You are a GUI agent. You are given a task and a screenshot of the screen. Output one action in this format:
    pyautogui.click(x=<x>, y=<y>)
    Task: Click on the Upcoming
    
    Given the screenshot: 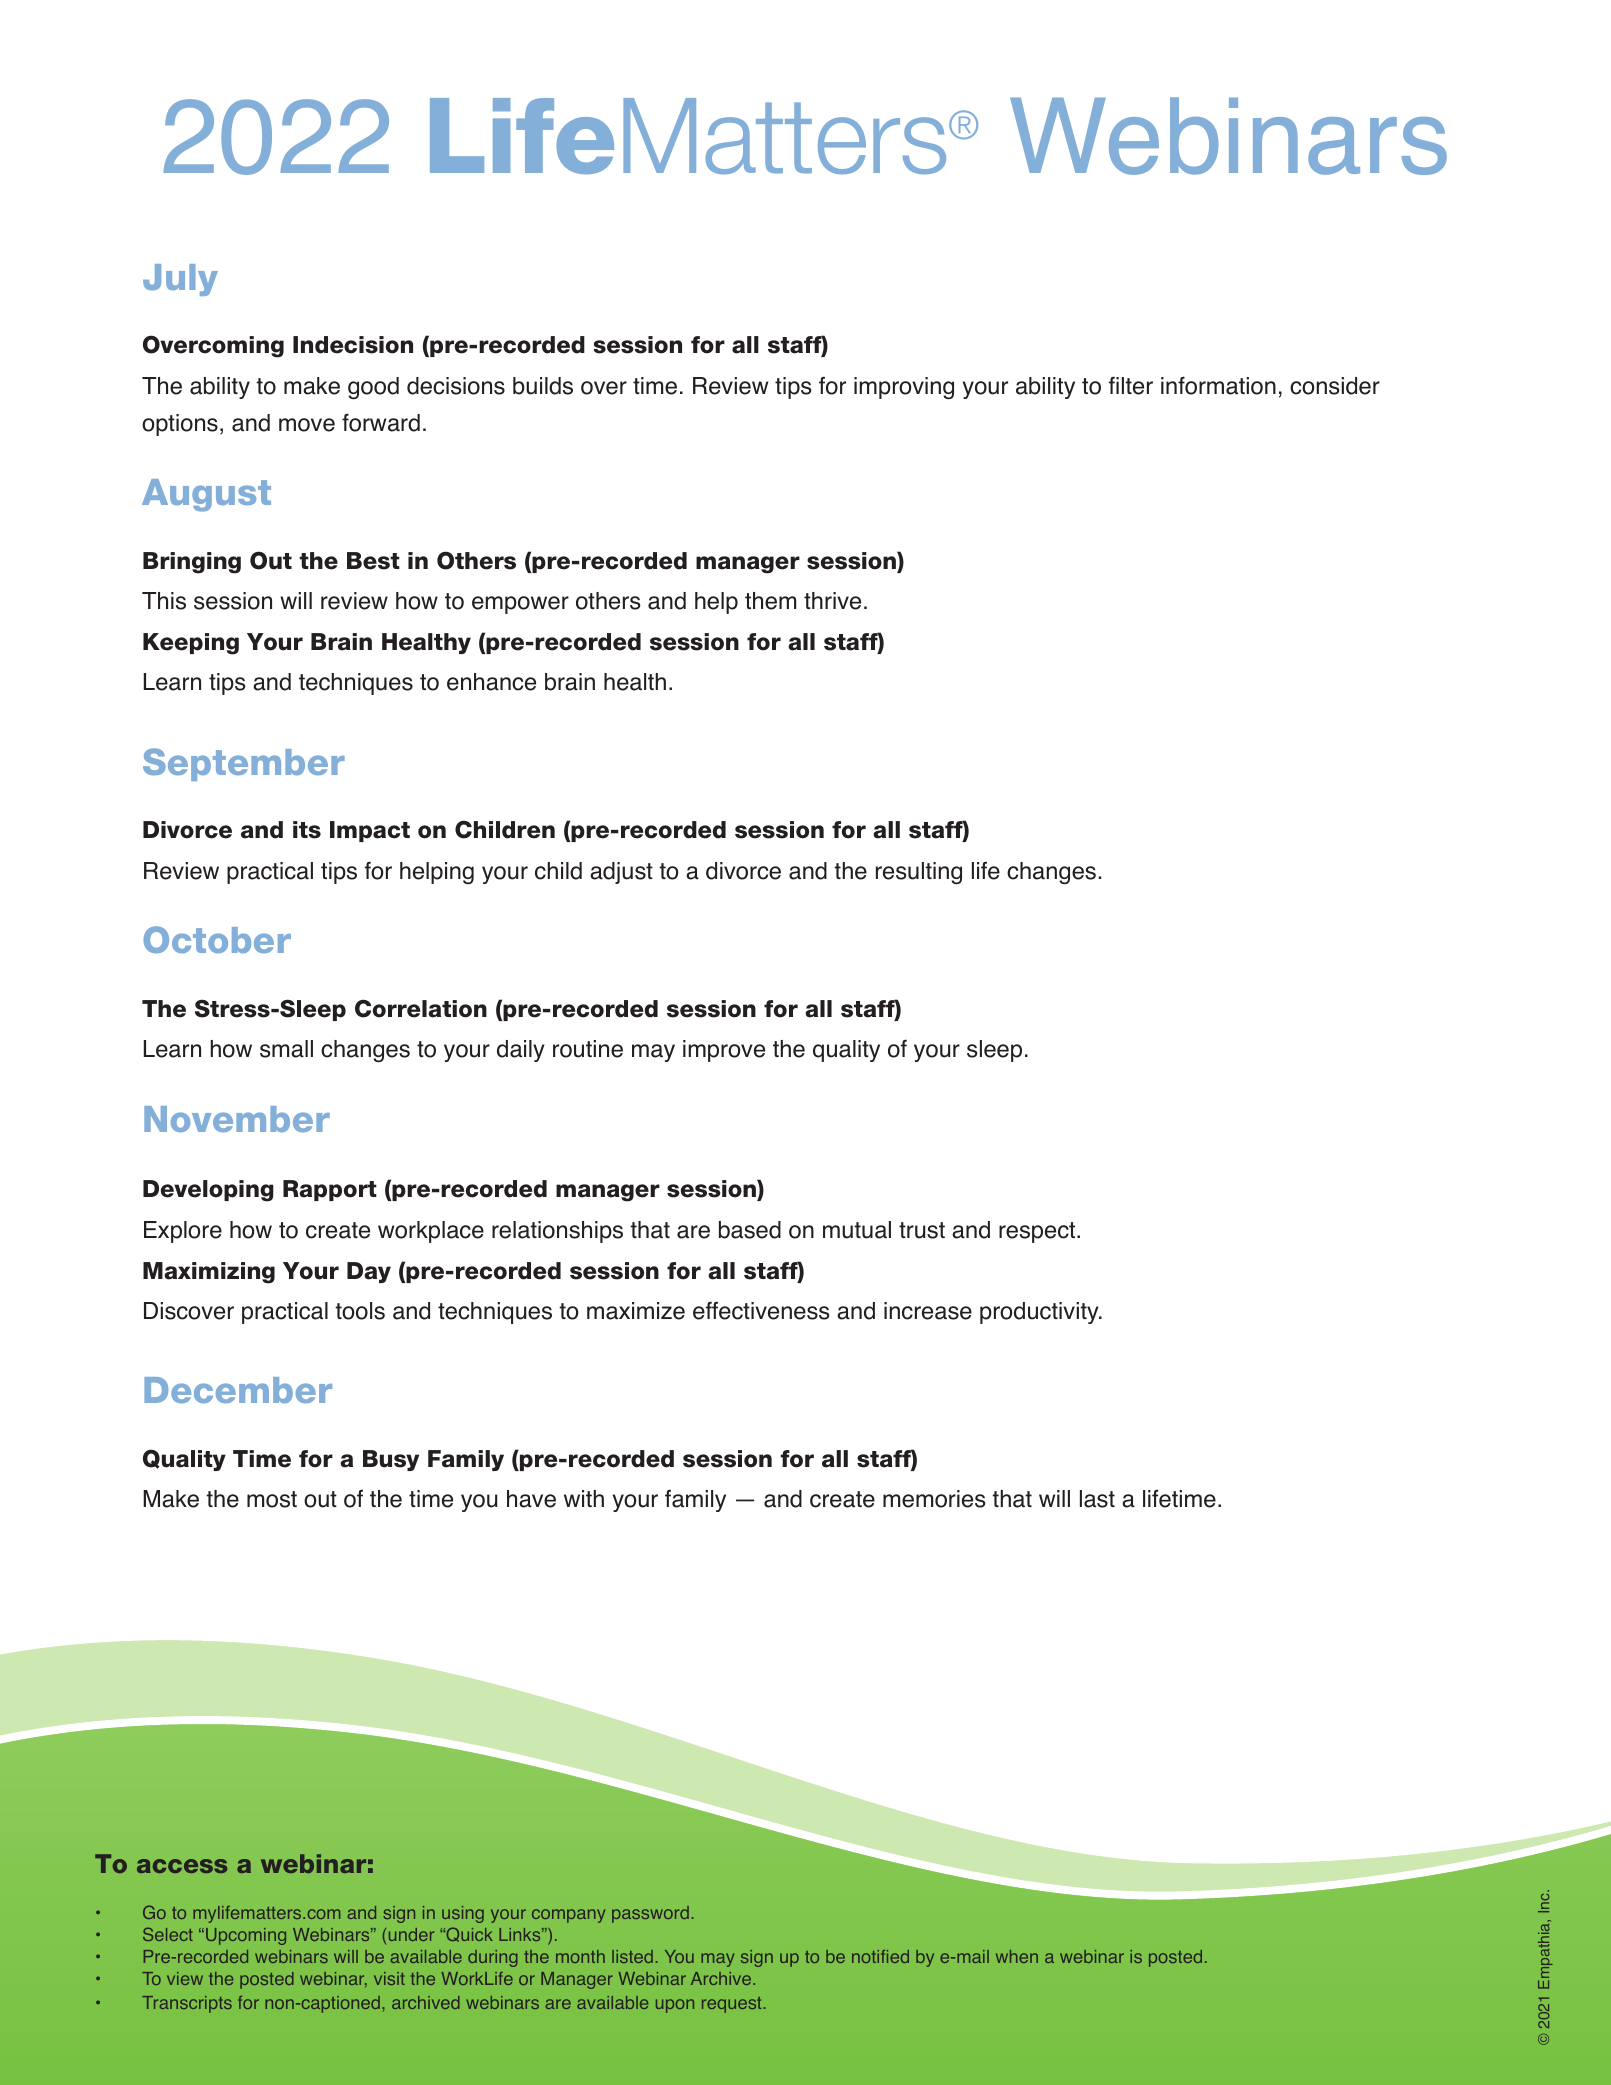 What is the action you would take?
    pyautogui.click(x=246, y=1936)
